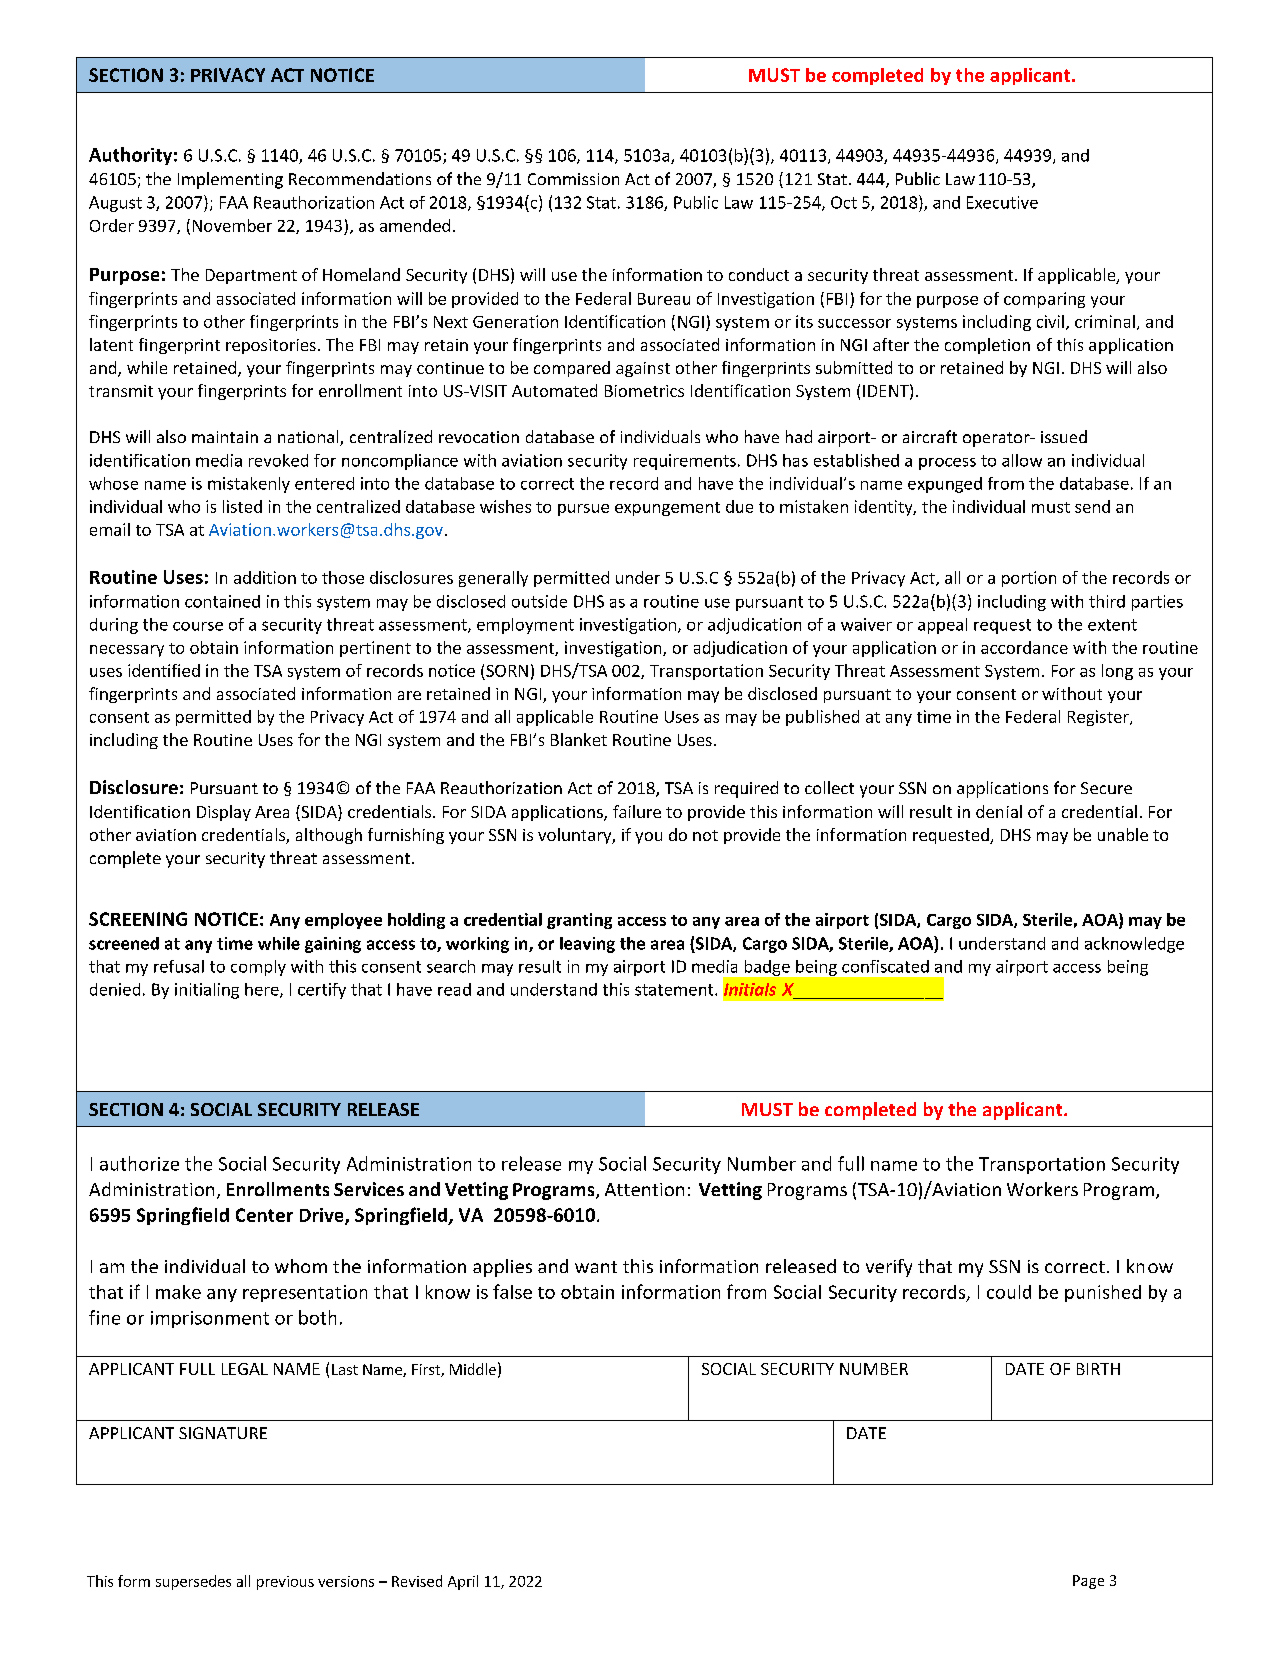 This screenshot has width=1287, height=1665. Describe the element at coordinates (1002, 202) in the screenshot. I see `Executive` at that location.
